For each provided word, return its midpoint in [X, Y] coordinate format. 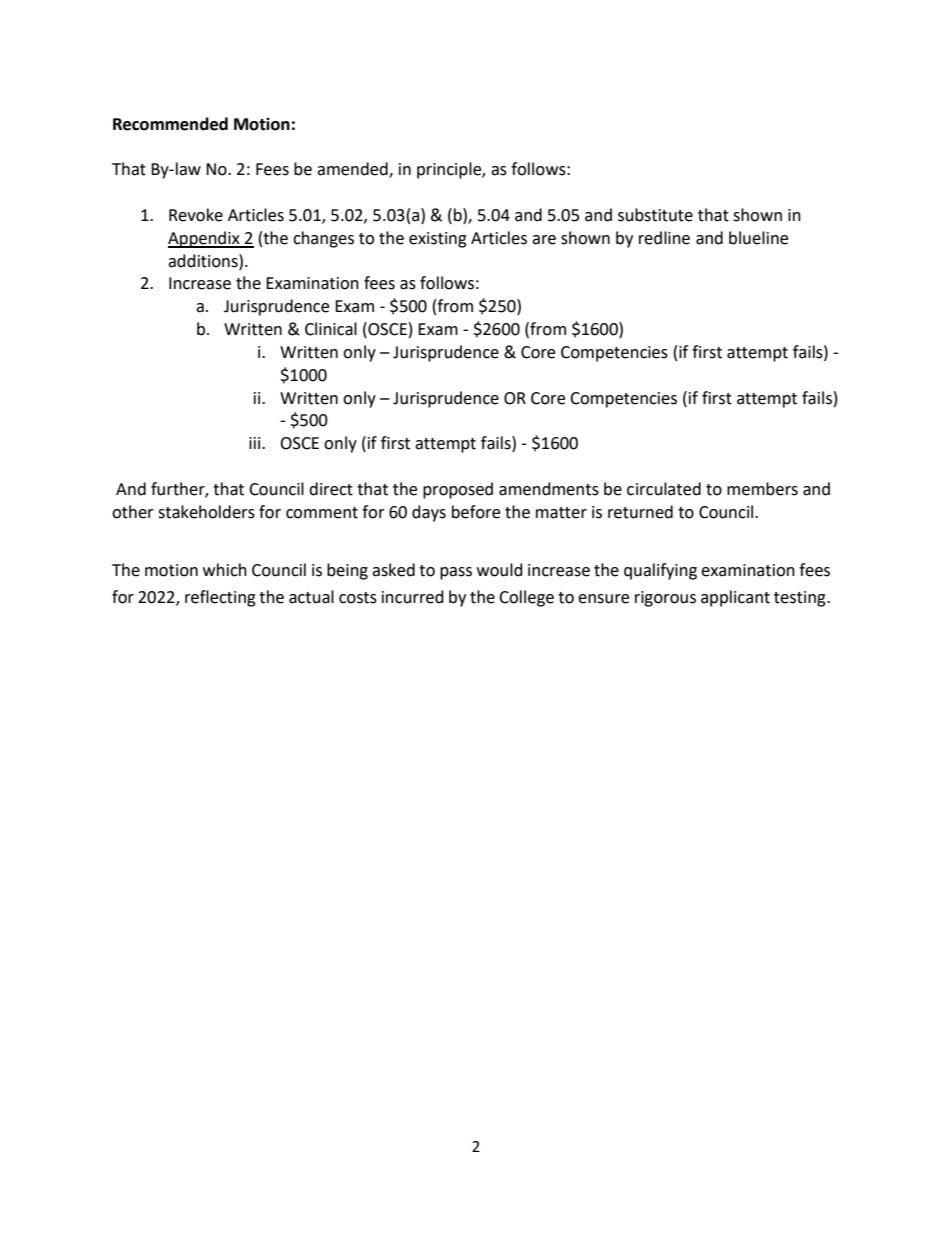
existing [438, 240]
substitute [655, 215]
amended [353, 170]
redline [664, 238]
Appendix [205, 239]
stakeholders [206, 512]
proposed [458, 490]
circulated [664, 489]
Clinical [331, 329]
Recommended [170, 124]
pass [456, 573]
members [762, 489]
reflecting [220, 598]
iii [256, 443]
